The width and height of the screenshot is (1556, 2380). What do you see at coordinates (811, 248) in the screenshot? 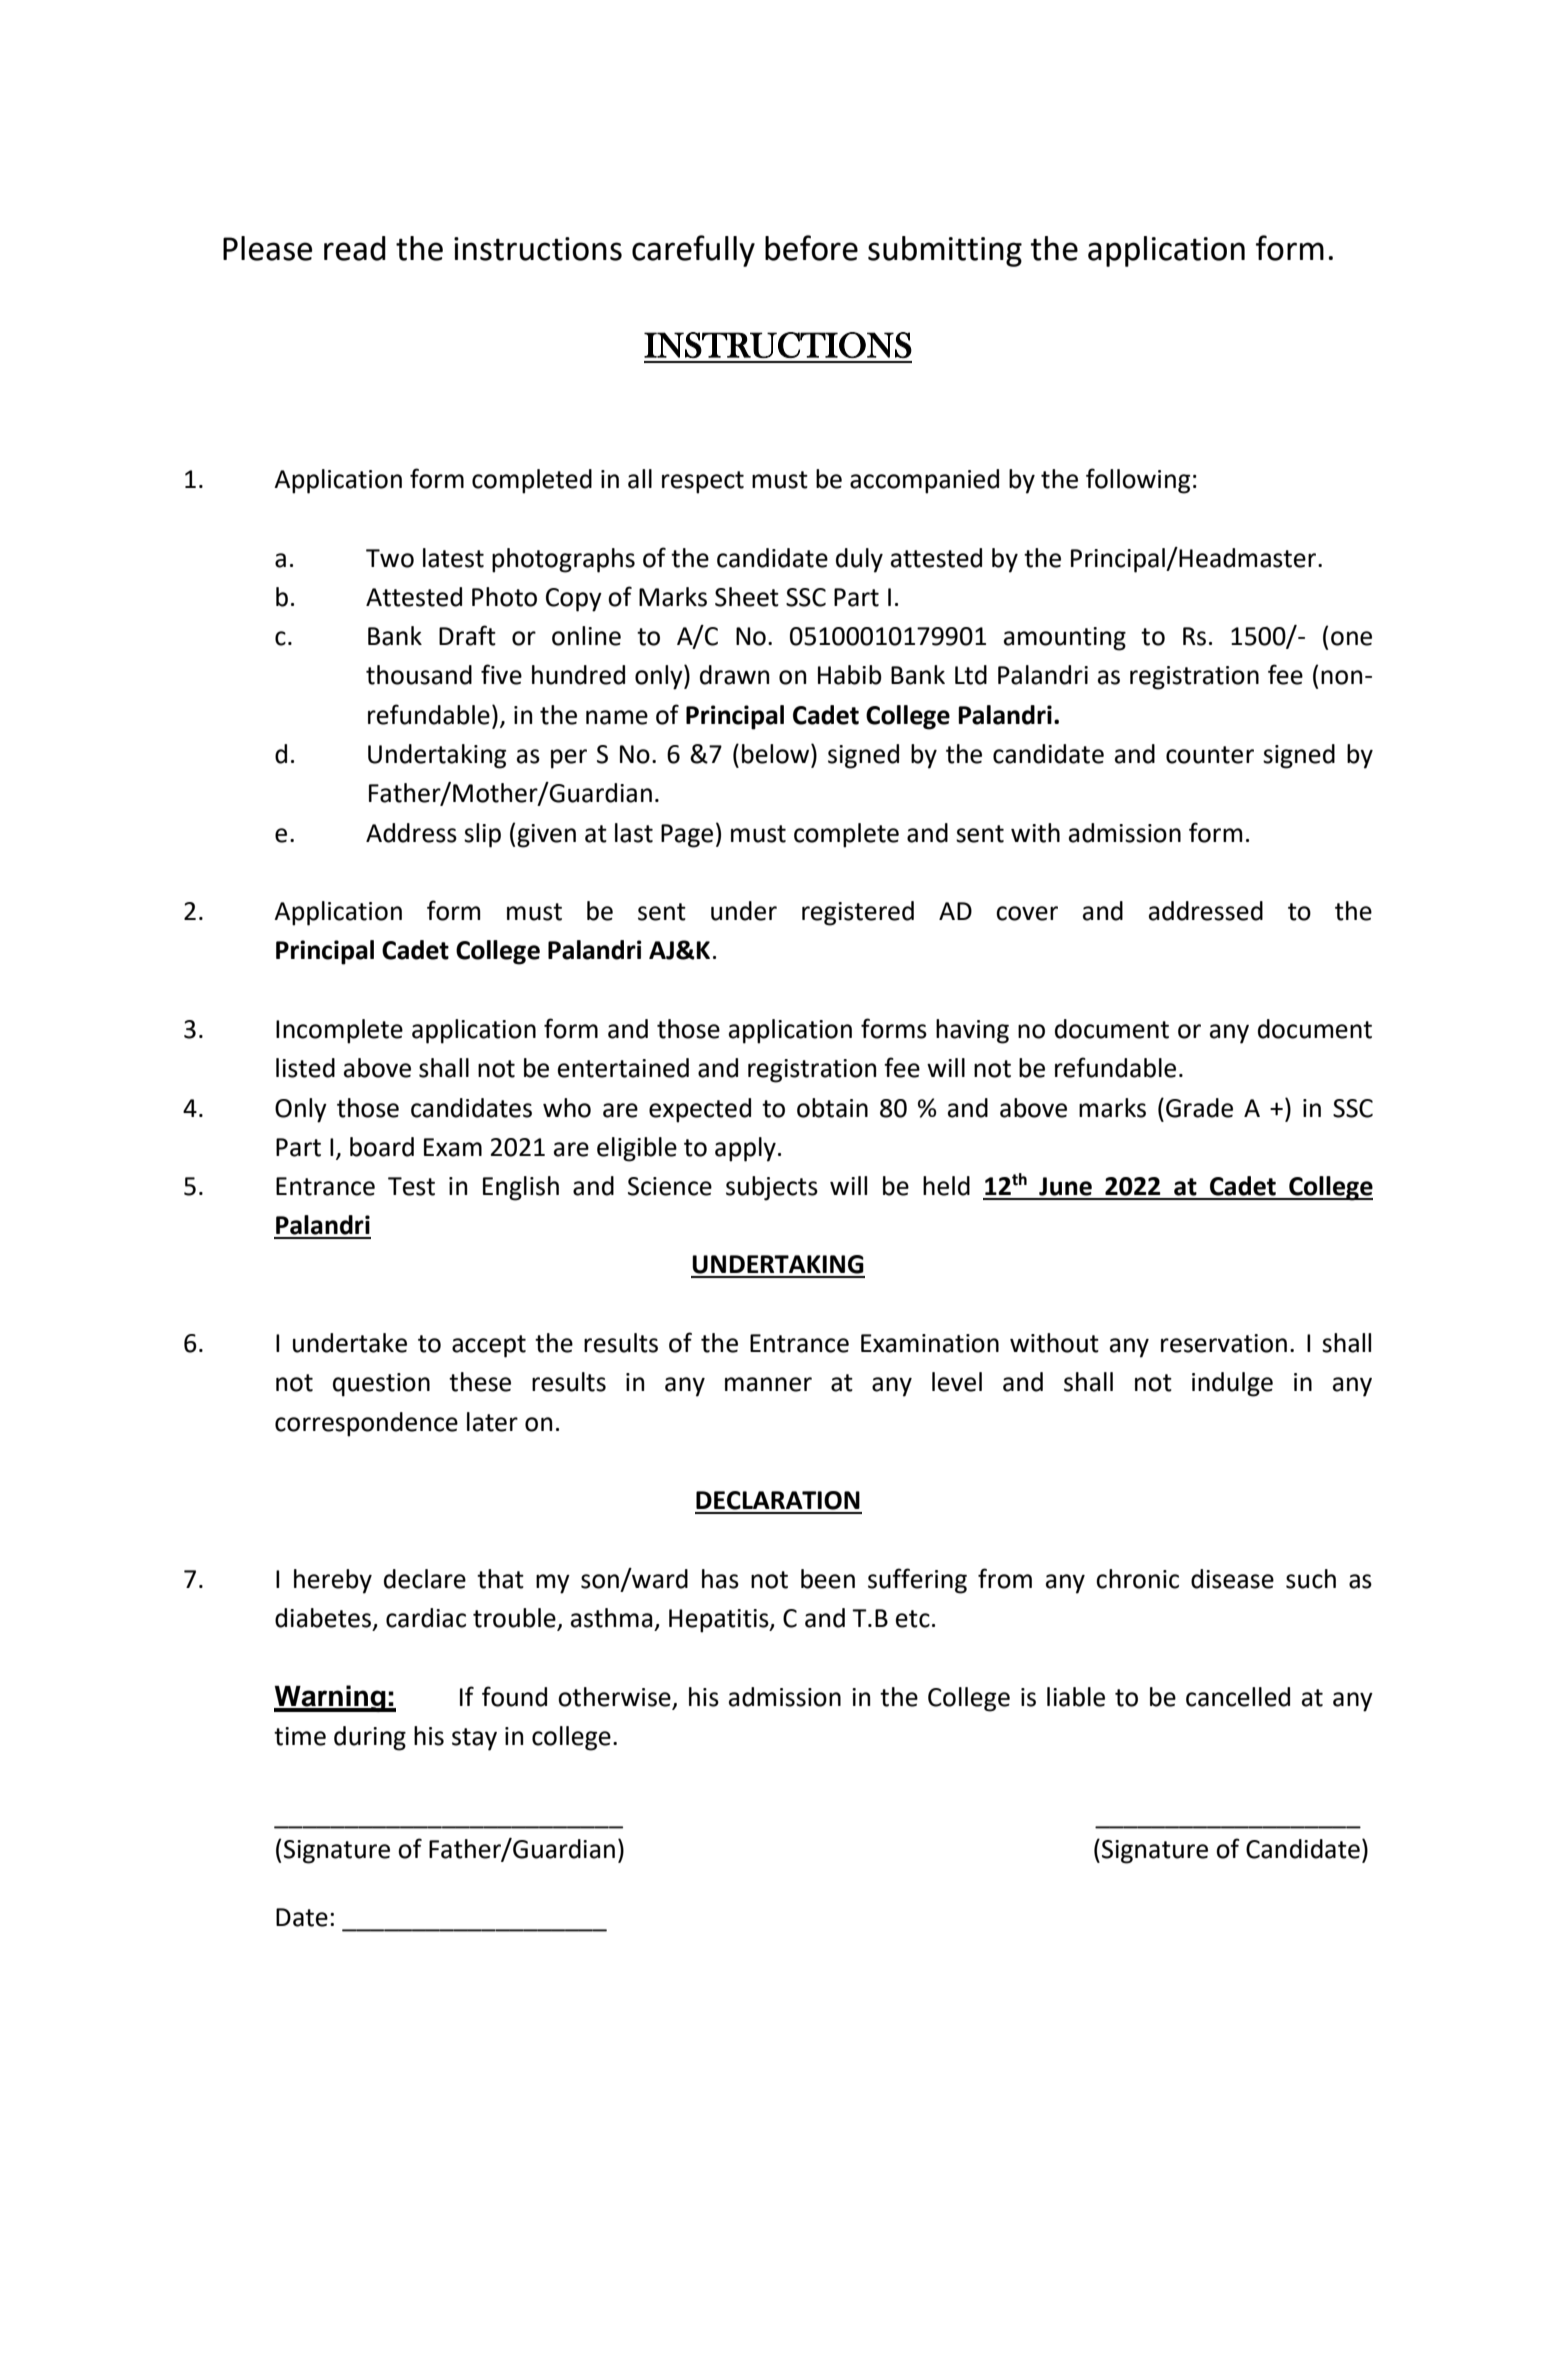
I see `before` at bounding box center [811, 248].
